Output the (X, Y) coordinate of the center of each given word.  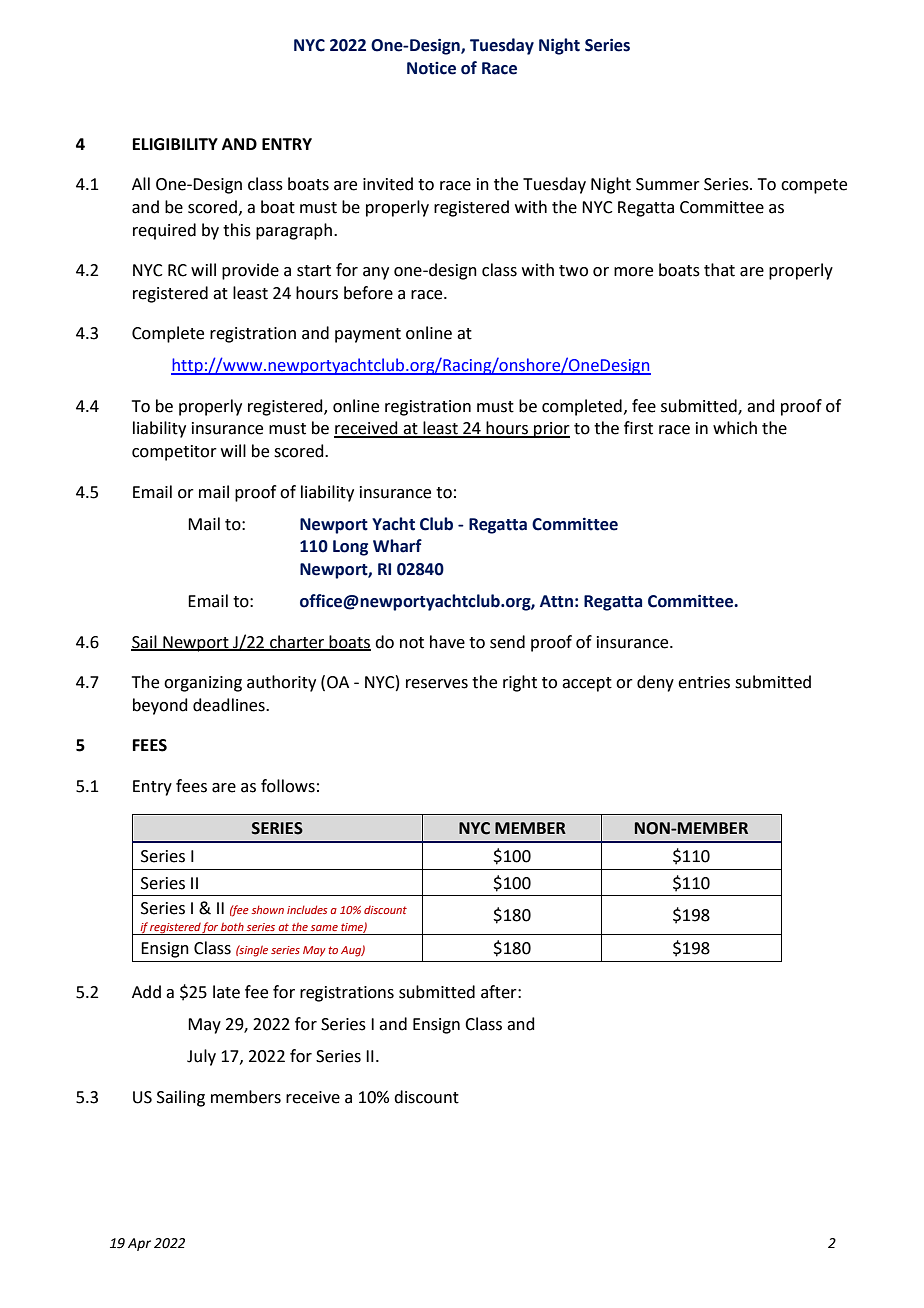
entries (704, 682)
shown (267, 909)
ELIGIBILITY (175, 144)
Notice (431, 68)
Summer (668, 184)
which (735, 428)
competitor (174, 453)
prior (551, 430)
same (324, 928)
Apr (139, 1244)
